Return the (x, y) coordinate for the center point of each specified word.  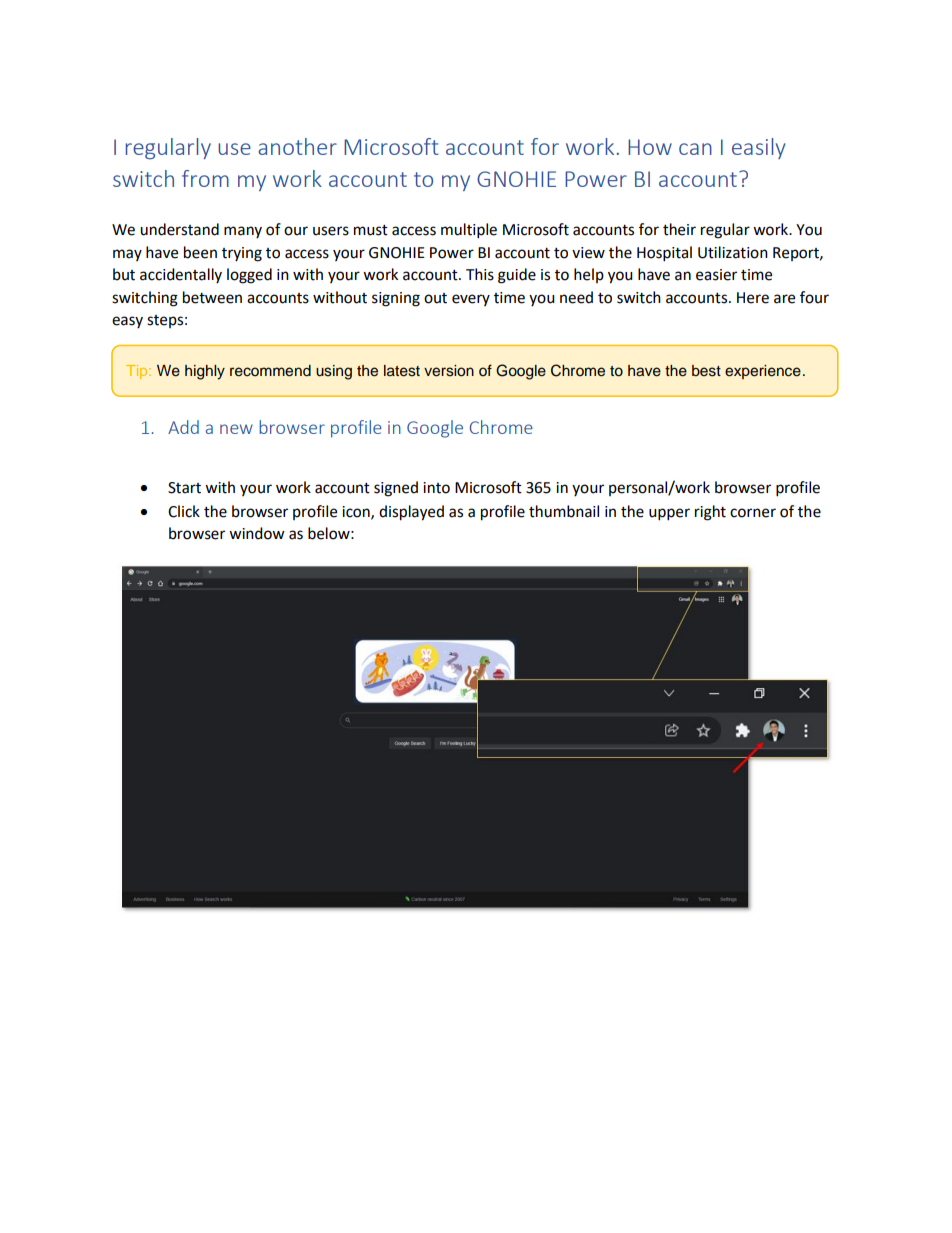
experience (763, 372)
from (205, 178)
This (480, 274)
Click (184, 511)
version (449, 371)
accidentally (181, 275)
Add (183, 427)
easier (716, 275)
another (297, 146)
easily (759, 148)
